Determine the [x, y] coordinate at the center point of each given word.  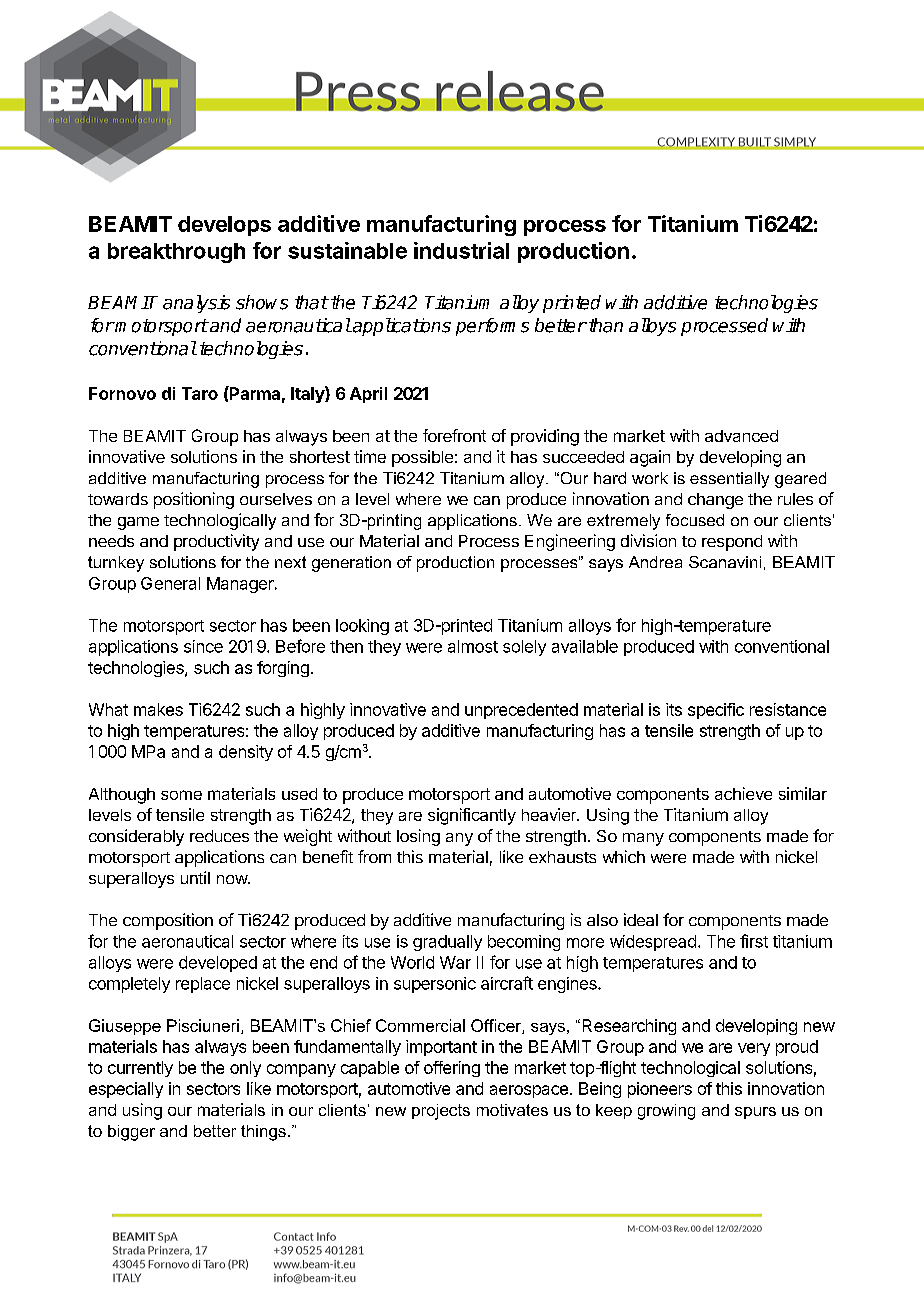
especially [126, 1090]
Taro [200, 393]
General [170, 583]
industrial [461, 250]
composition [168, 921]
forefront [454, 435]
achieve [743, 793]
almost [473, 646]
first [754, 941]
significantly [472, 816]
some [181, 795]
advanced [741, 436]
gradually [447, 943]
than [604, 325]
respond [732, 543]
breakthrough [176, 253]
